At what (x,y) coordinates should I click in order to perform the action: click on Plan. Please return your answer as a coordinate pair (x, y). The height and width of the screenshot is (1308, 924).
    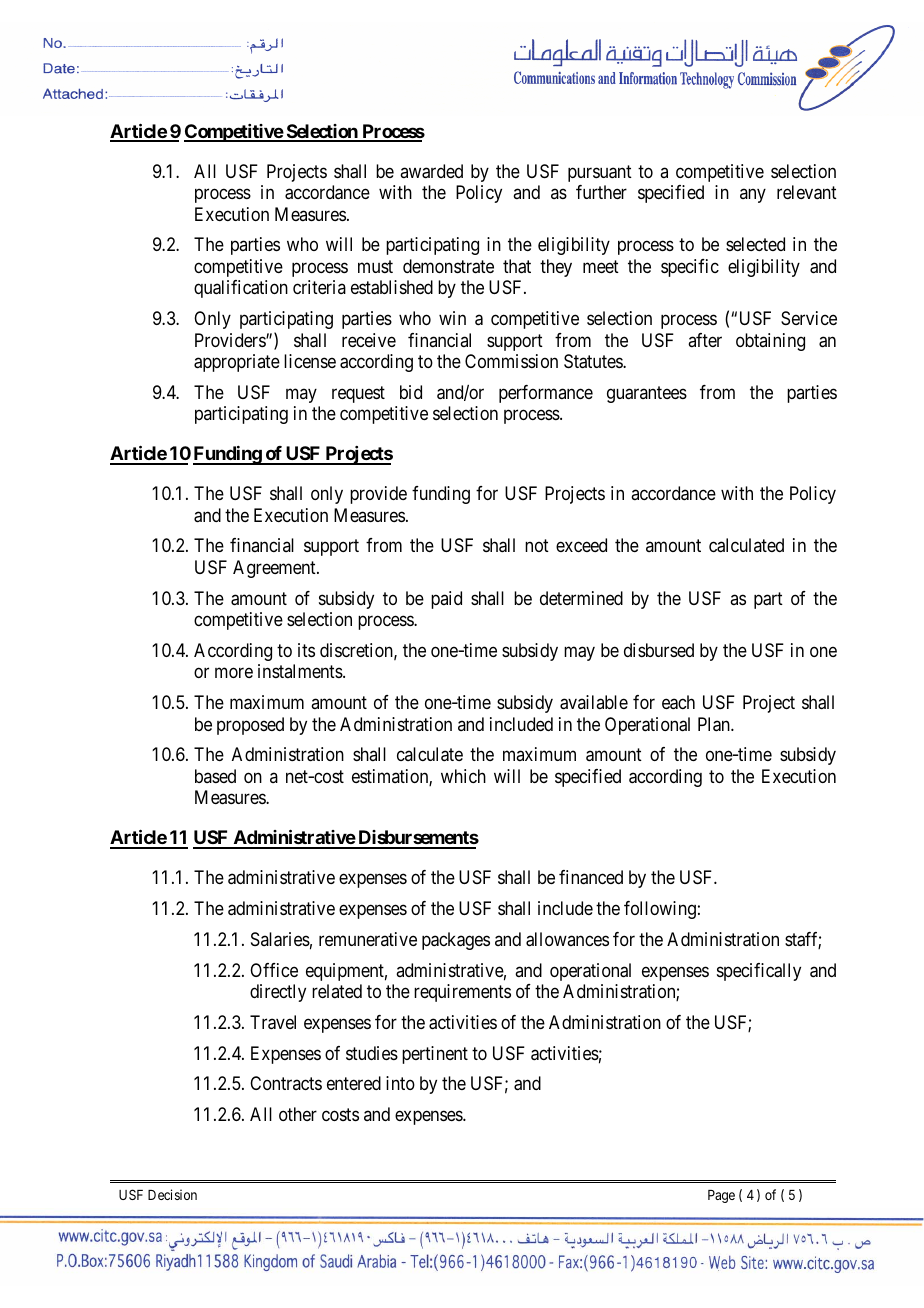
    Looking at the image, I should click on (715, 724).
